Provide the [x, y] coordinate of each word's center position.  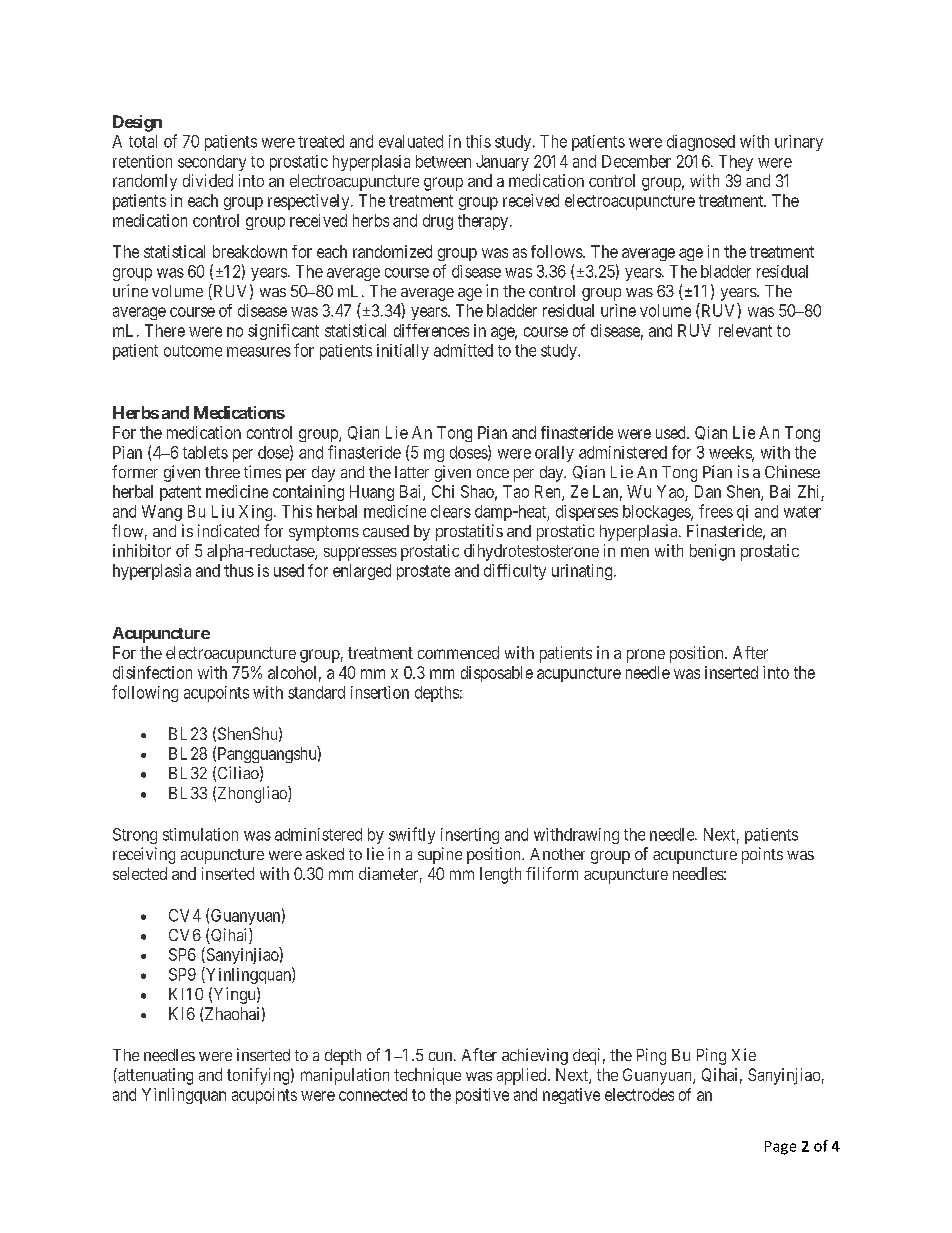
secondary [212, 163]
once [493, 473]
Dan [708, 491]
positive [482, 1096]
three [222, 472]
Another [557, 854]
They [736, 163]
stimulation [200, 834]
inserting [470, 836]
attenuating [154, 1076]
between [443, 161]
